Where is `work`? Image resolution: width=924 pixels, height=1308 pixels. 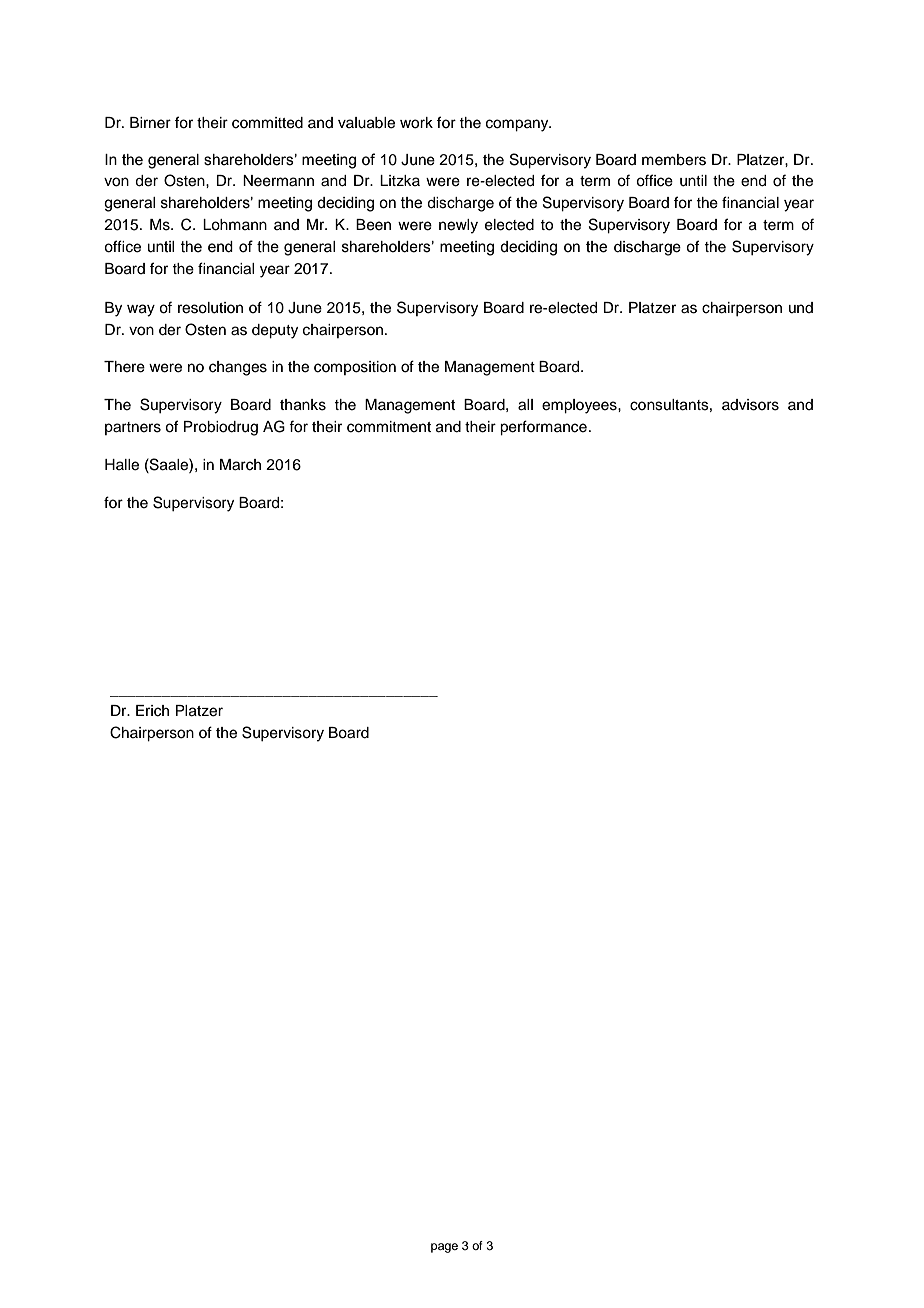 work is located at coordinates (416, 123).
